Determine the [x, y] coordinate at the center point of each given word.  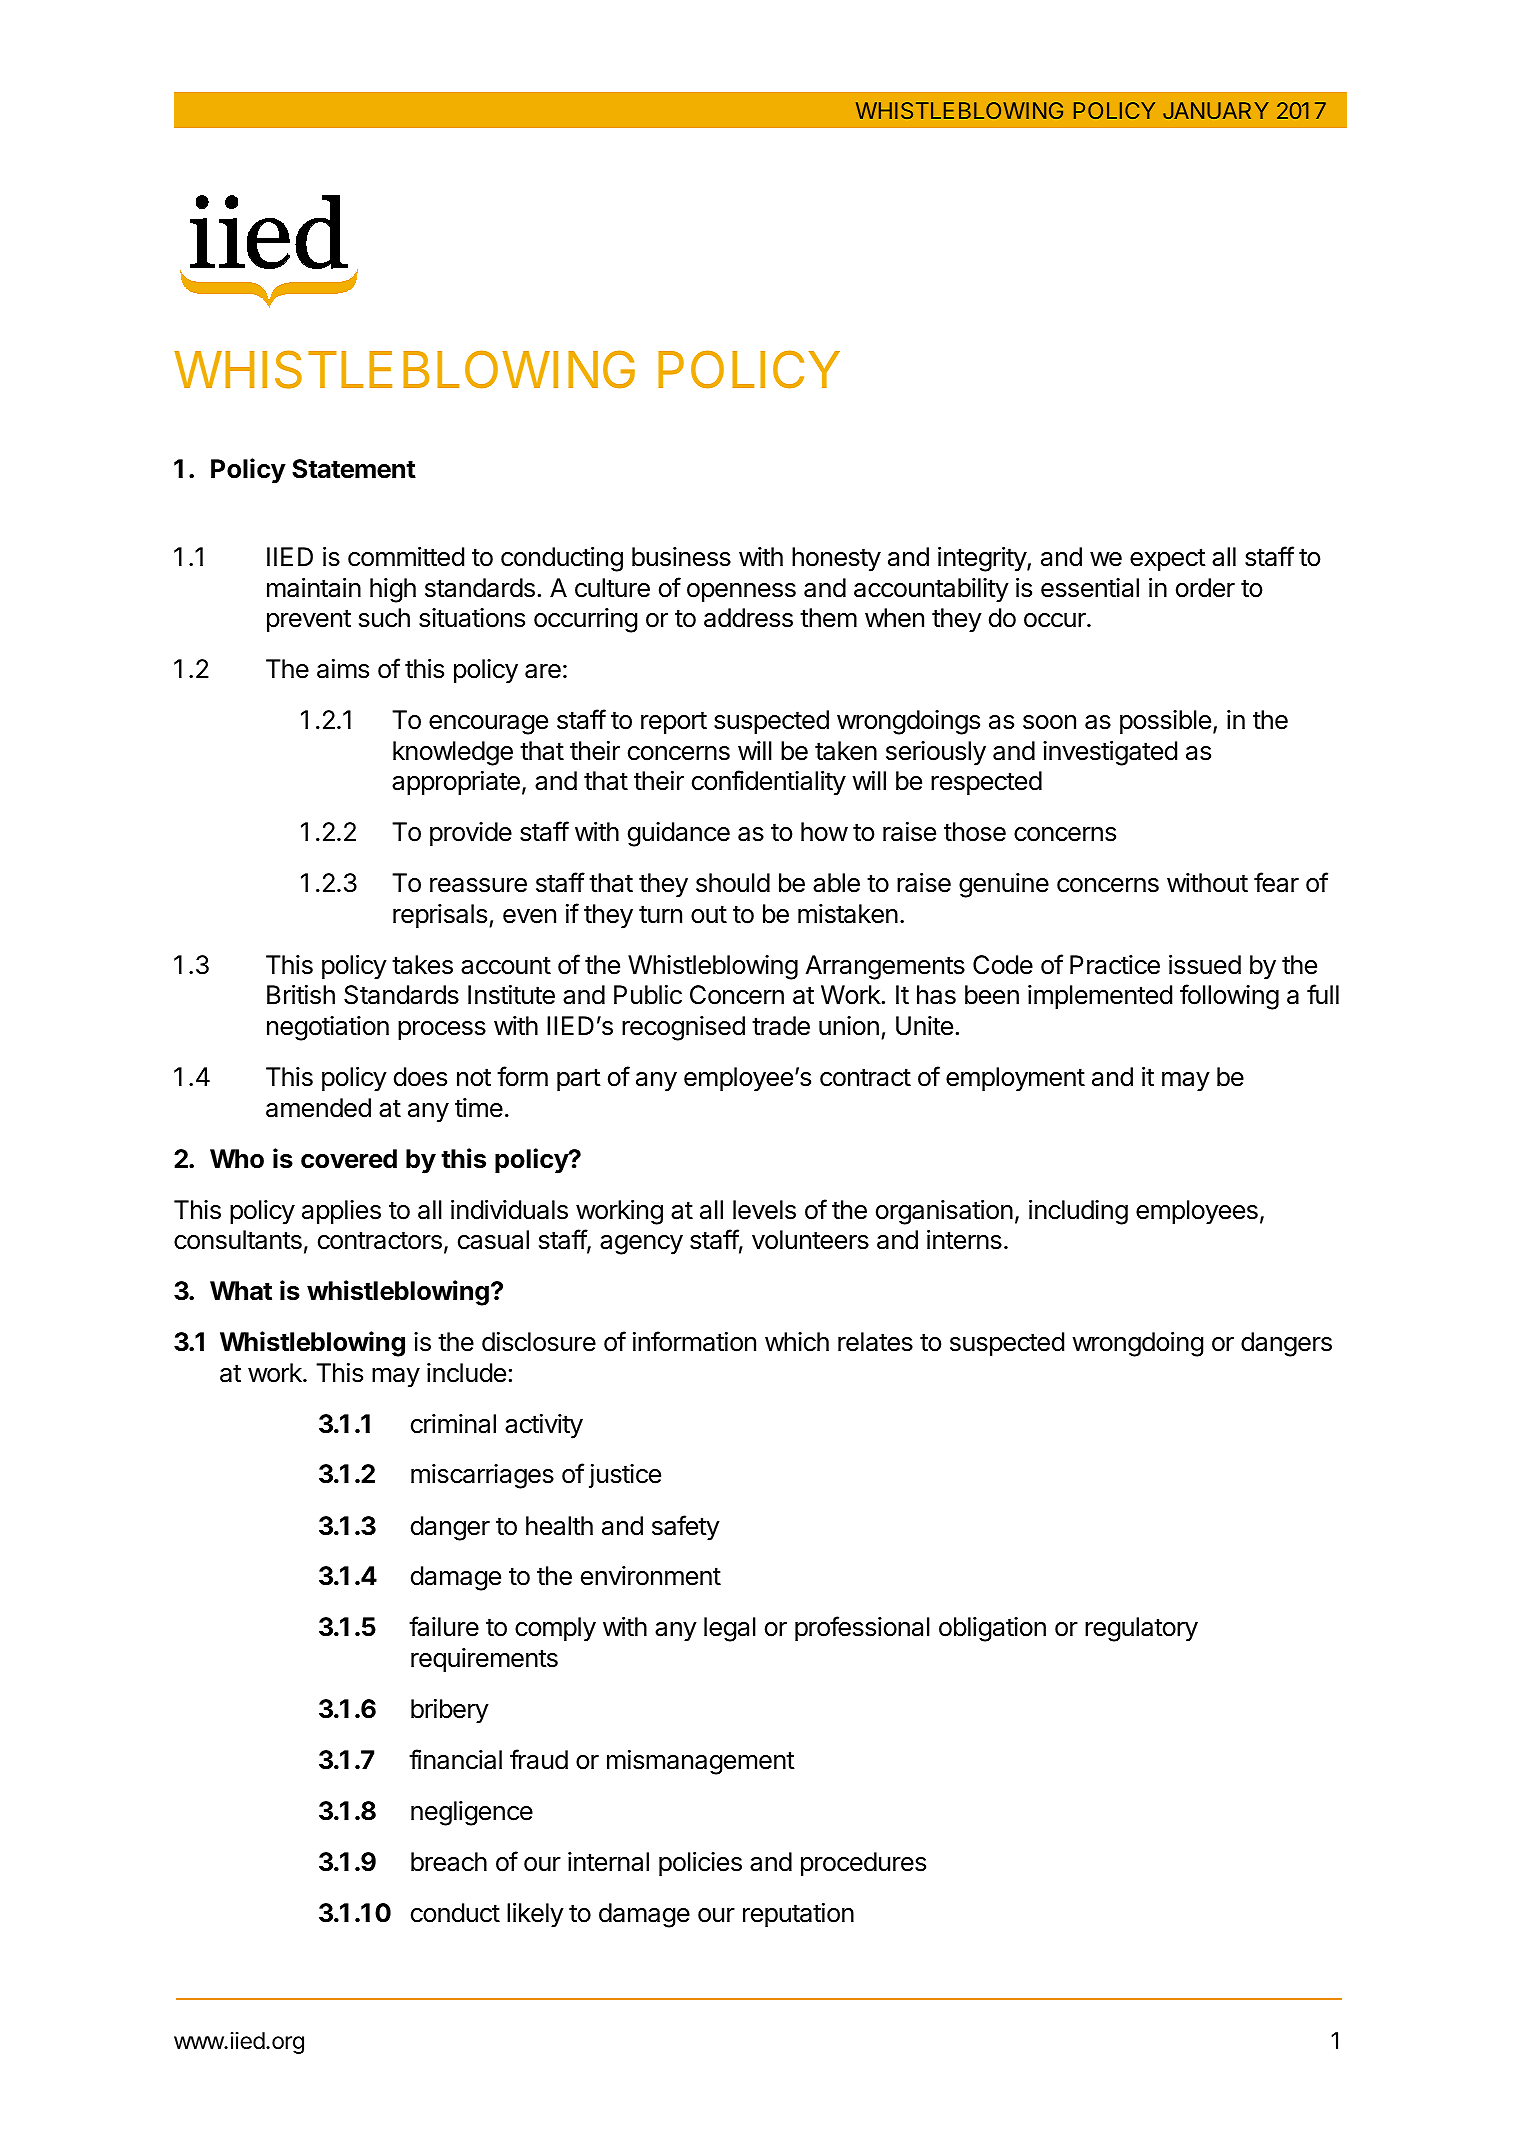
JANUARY [1216, 110]
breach [449, 1862]
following [1229, 997]
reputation [798, 1915]
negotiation [328, 1028]
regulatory [1141, 1629]
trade [781, 1026]
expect [1168, 560]
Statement [354, 469]
